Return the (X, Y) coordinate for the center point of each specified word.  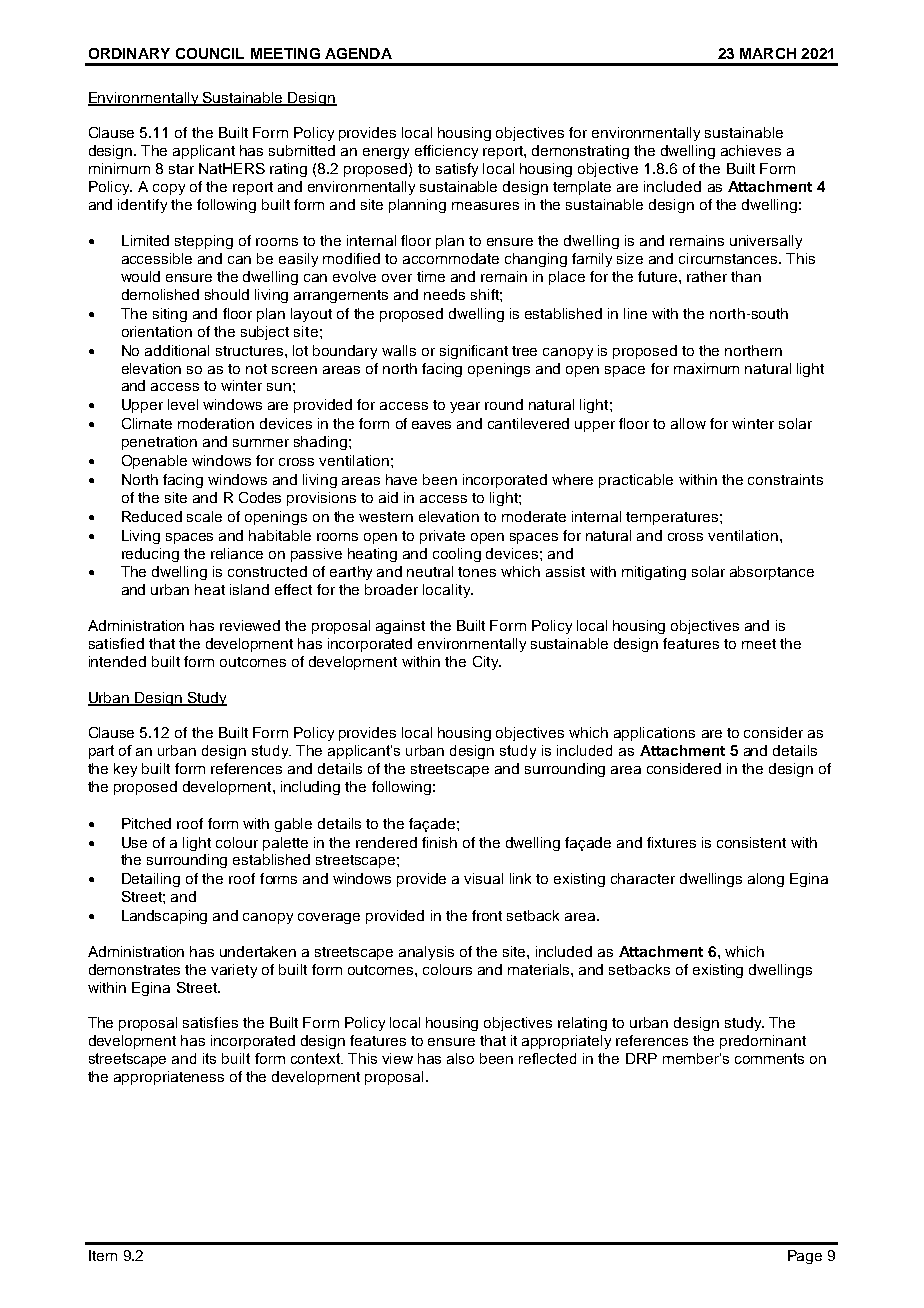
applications (654, 734)
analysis (426, 953)
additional (177, 350)
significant (474, 352)
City (487, 663)
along (766, 880)
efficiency (446, 152)
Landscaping (164, 917)
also (460, 1058)
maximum (706, 368)
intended (117, 661)
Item (103, 1255)
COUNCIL (210, 53)
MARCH (768, 53)
